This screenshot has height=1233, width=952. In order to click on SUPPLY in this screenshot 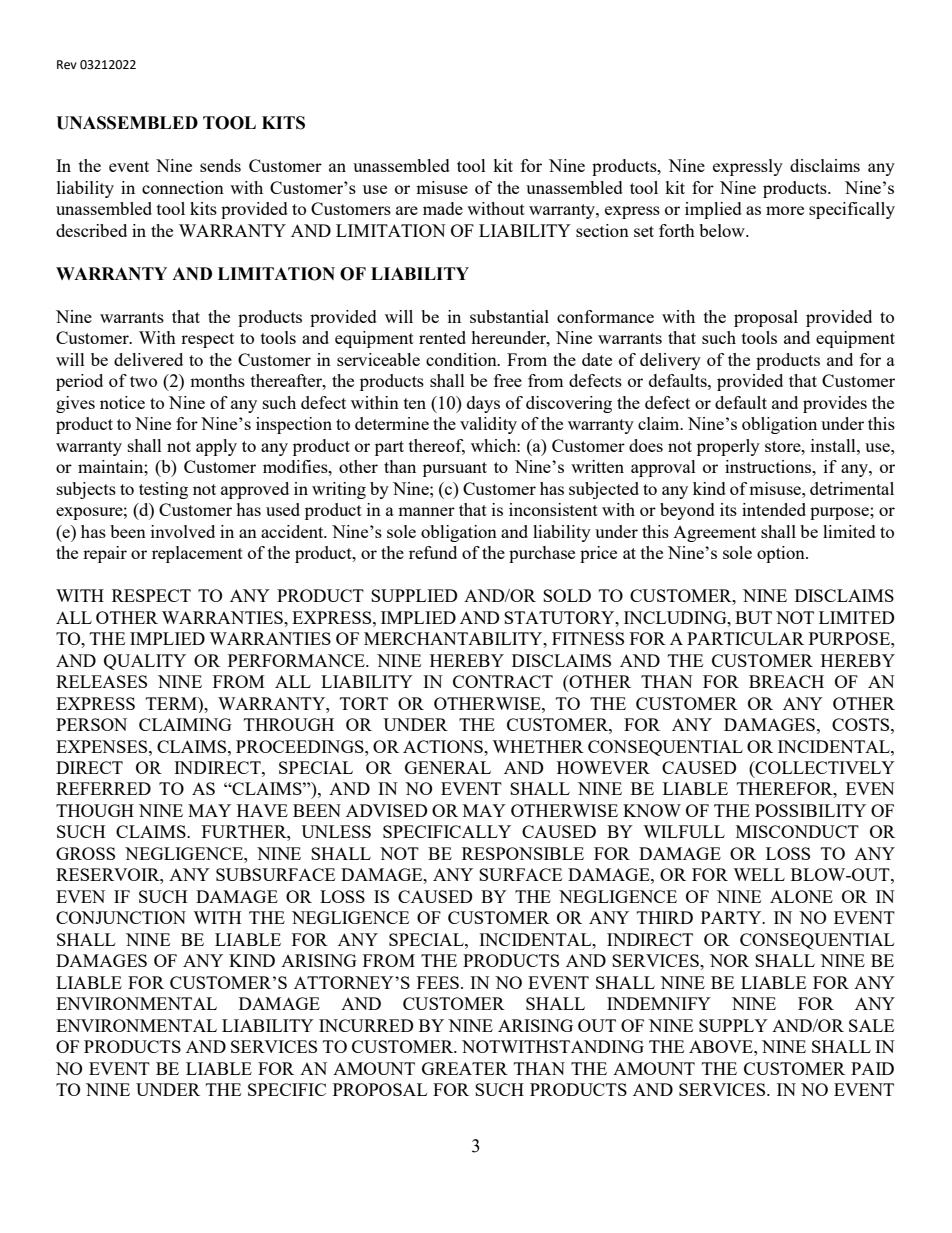, I will do `click(733, 1025)`.
